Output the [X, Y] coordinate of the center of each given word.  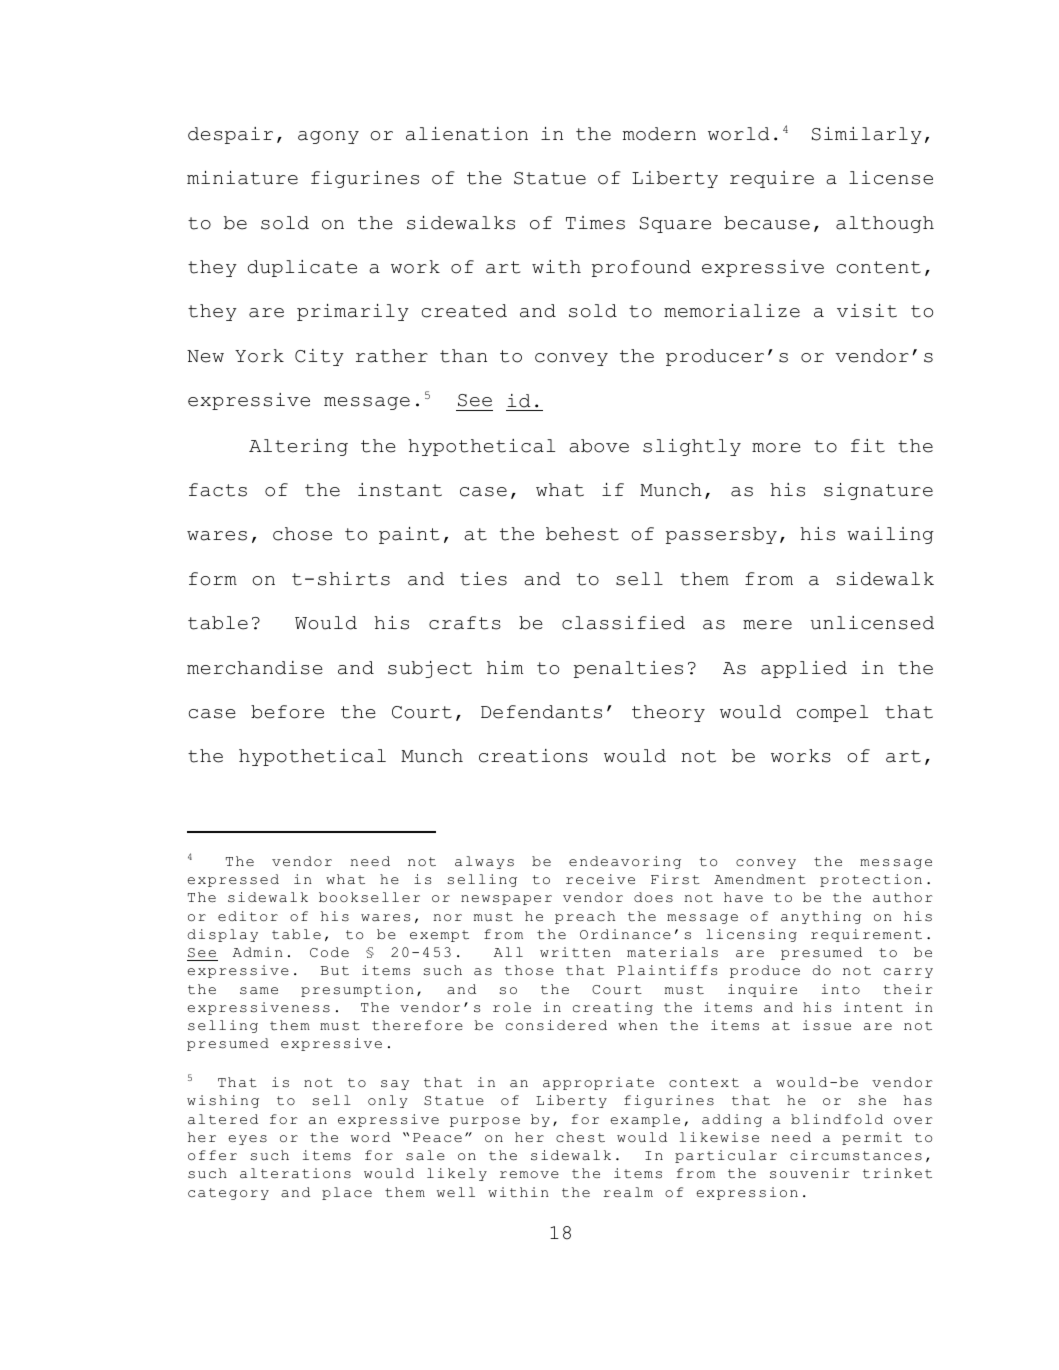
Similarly [867, 135]
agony [328, 137]
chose [302, 534]
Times [595, 223]
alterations [295, 1173]
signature [878, 491]
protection [871, 880]
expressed [233, 880]
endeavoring [625, 862]
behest [582, 534]
